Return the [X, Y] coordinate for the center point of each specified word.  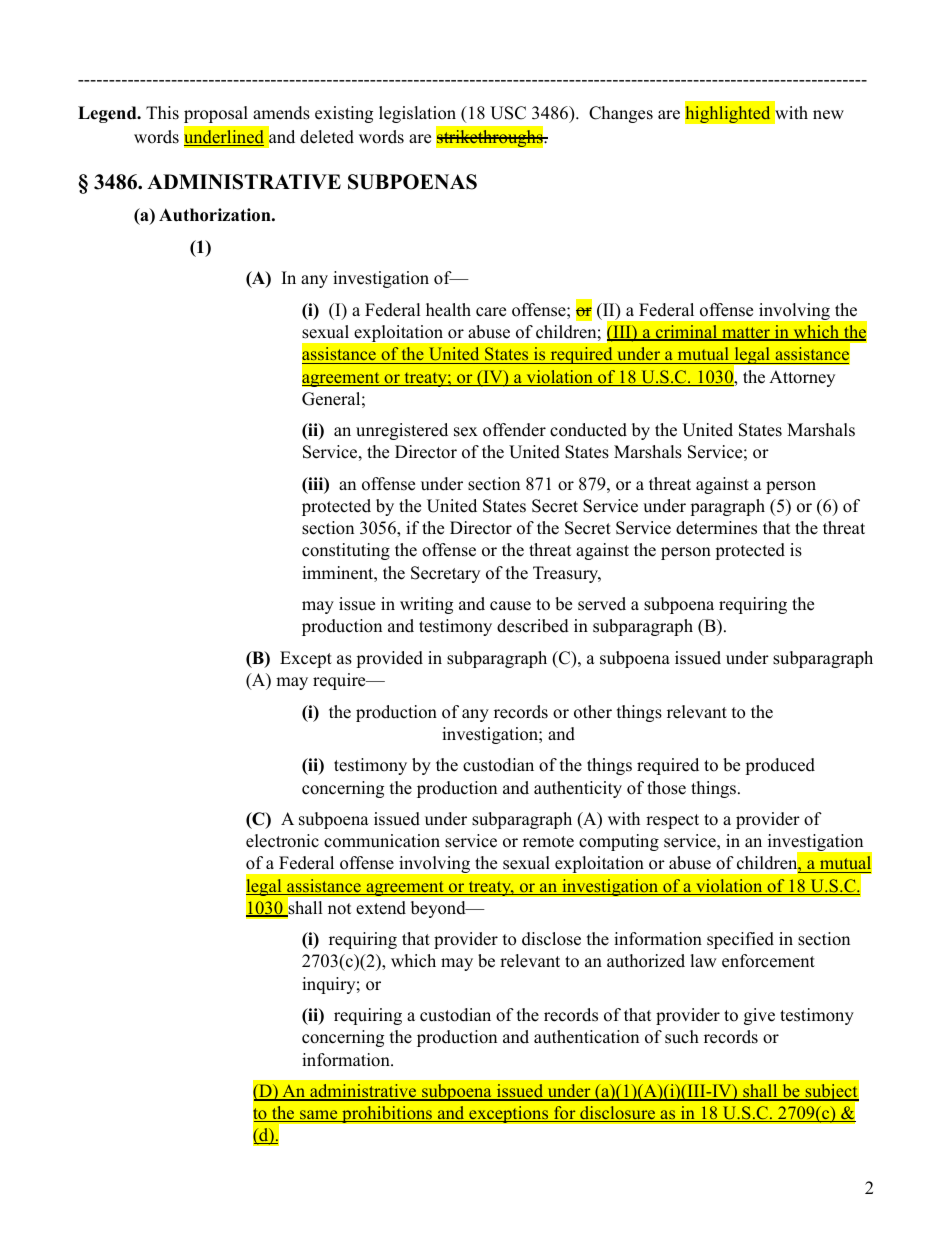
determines [716, 528]
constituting [346, 551]
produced [780, 766]
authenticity [578, 789]
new [828, 115]
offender [514, 430]
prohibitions [387, 1114]
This [162, 113]
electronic [282, 841]
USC [508, 113]
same [319, 1116]
